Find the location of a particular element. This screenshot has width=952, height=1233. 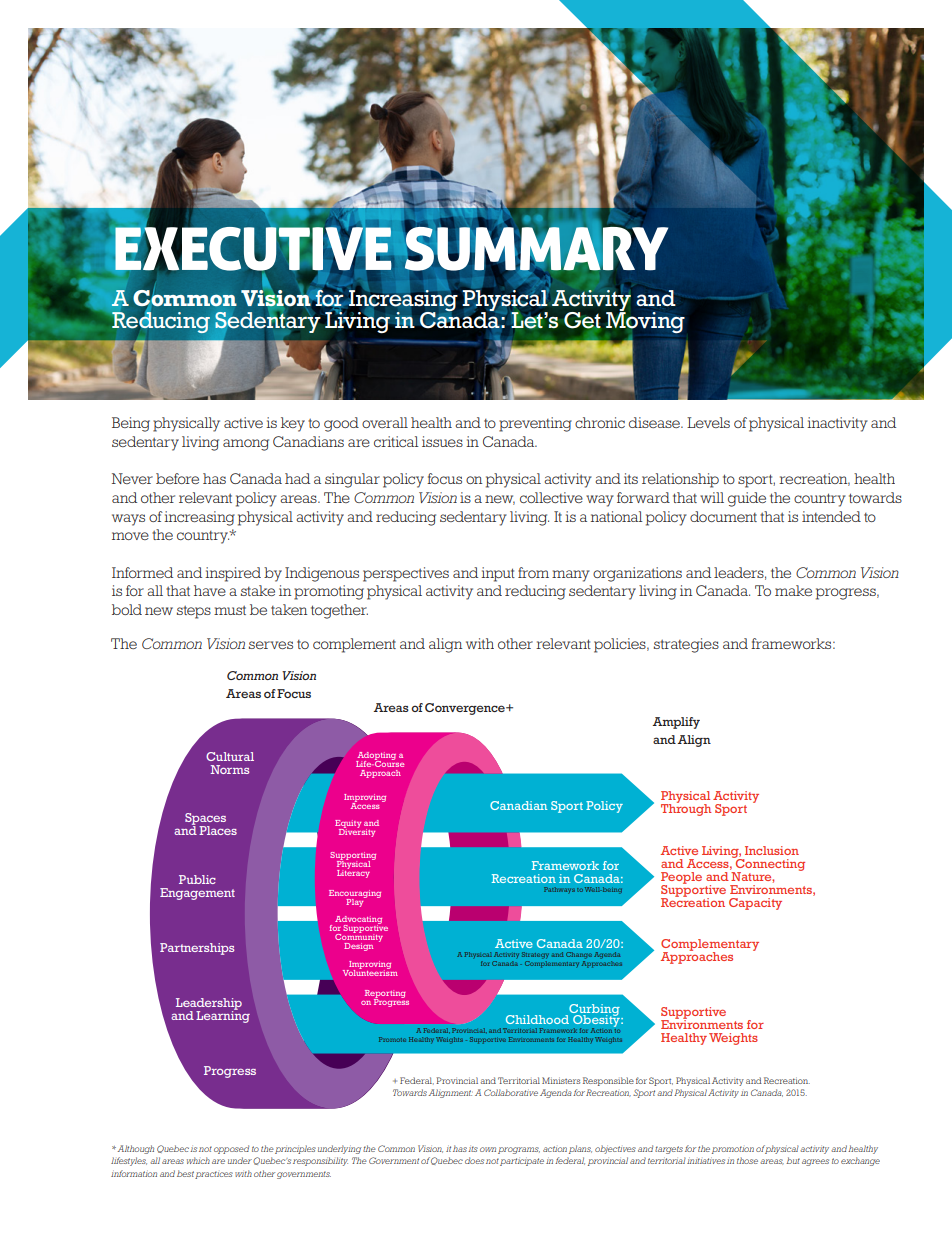

Capacity is located at coordinates (755, 904).
